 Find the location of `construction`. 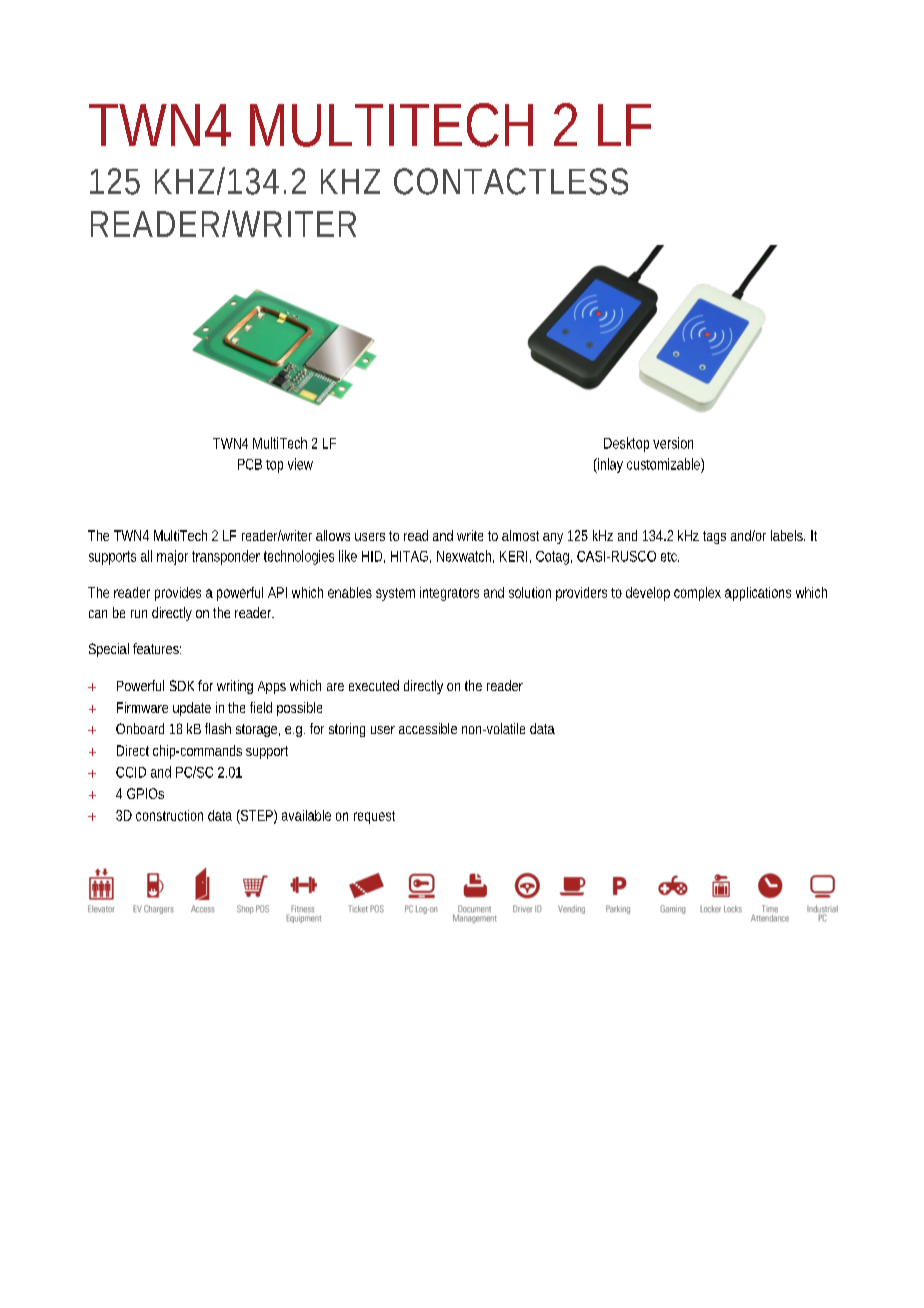

construction is located at coordinates (169, 815).
